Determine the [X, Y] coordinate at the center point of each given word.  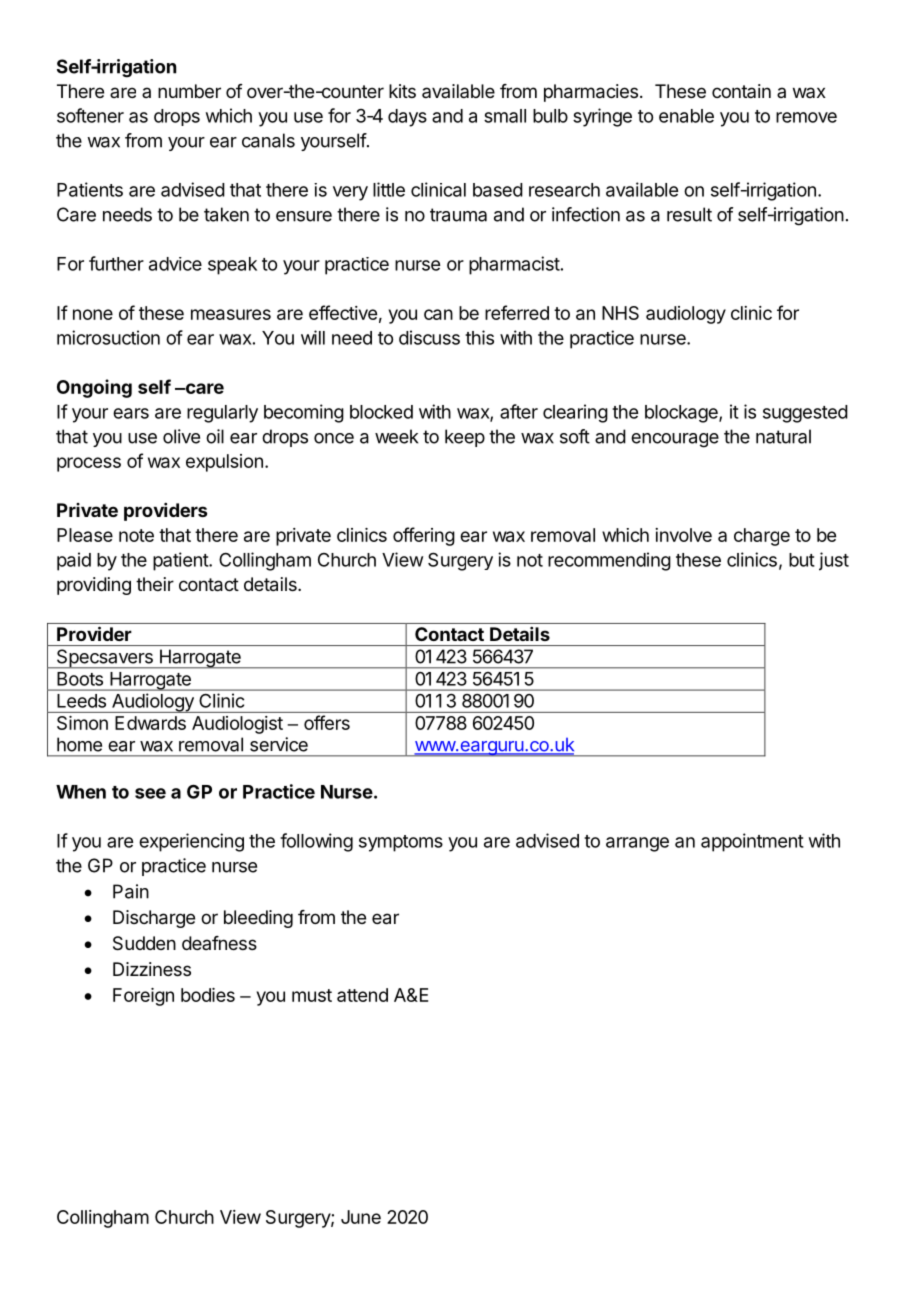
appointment [752, 842]
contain [741, 91]
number [189, 91]
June [361, 1217]
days [407, 118]
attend [362, 995]
